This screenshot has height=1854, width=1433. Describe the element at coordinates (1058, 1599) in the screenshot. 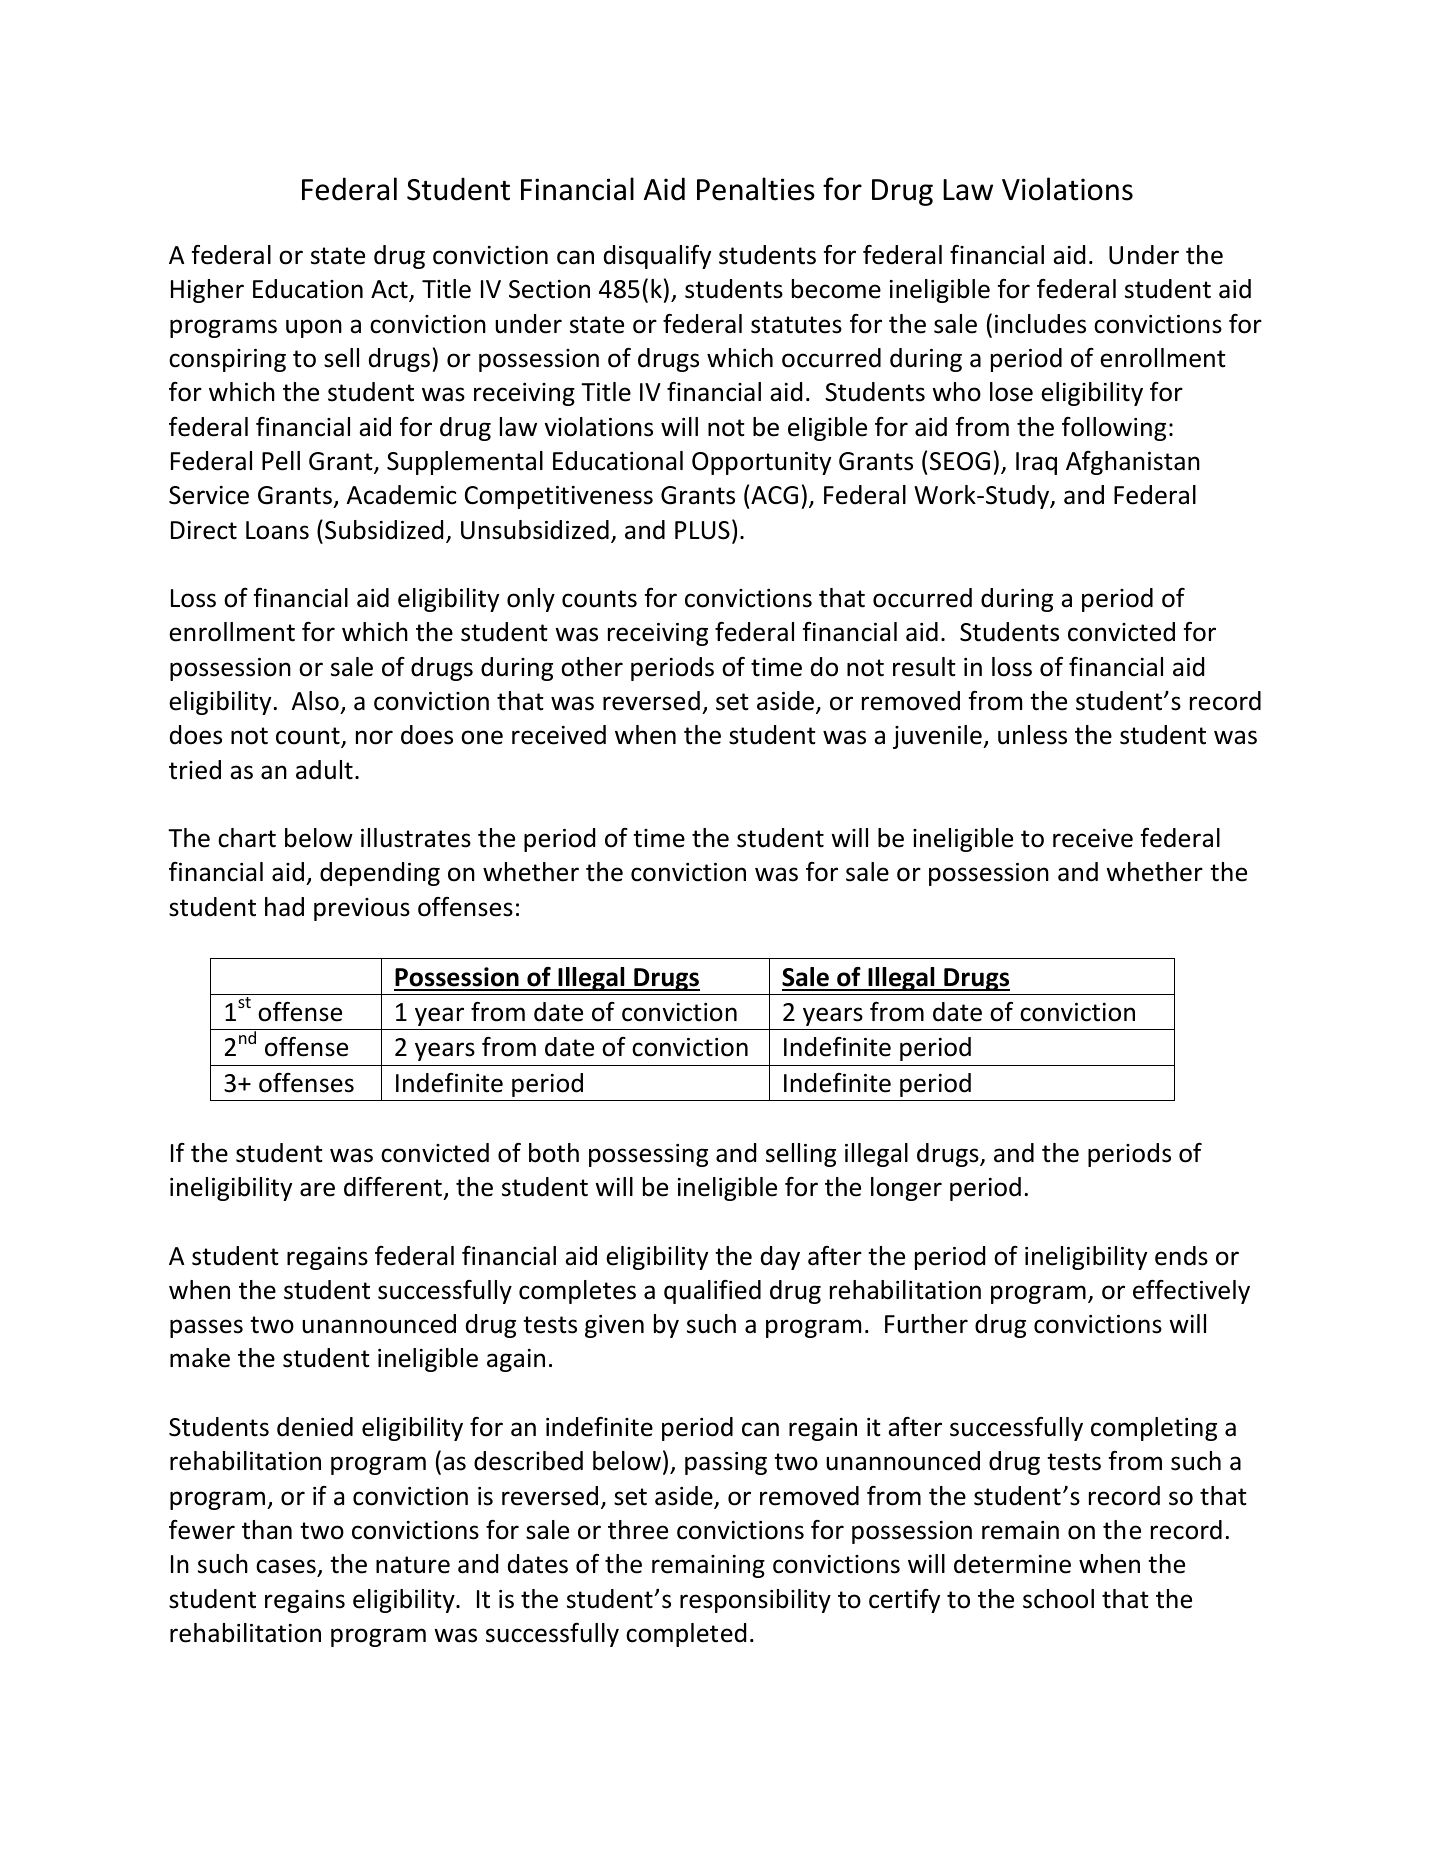

I see `school` at that location.
